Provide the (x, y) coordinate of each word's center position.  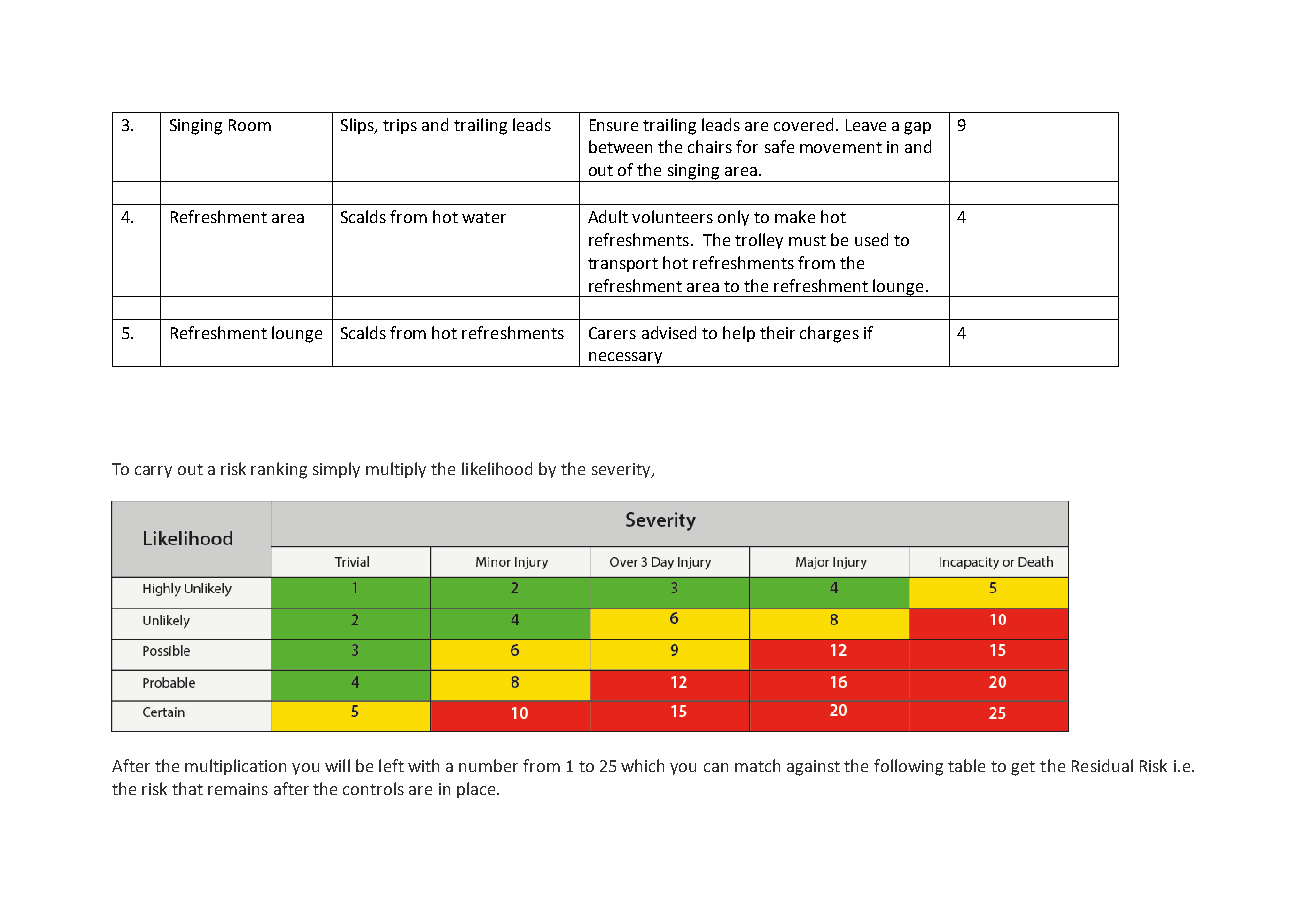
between (620, 146)
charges (829, 334)
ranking (279, 470)
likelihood (497, 468)
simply (336, 470)
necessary (626, 359)
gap (917, 128)
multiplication (235, 767)
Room (250, 125)
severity (622, 470)
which (642, 765)
